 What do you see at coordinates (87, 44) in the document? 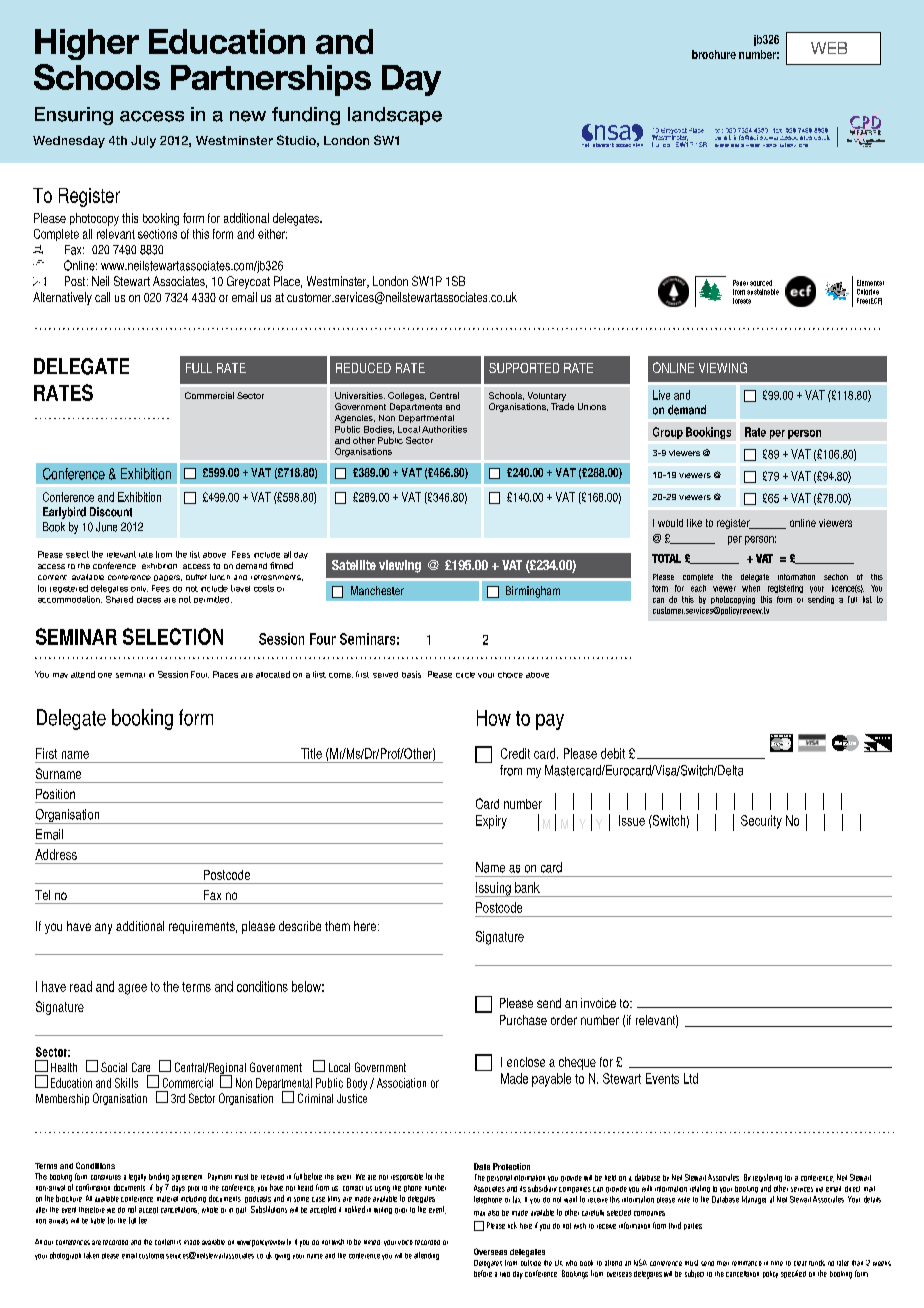
I see `Higher` at bounding box center [87, 44].
